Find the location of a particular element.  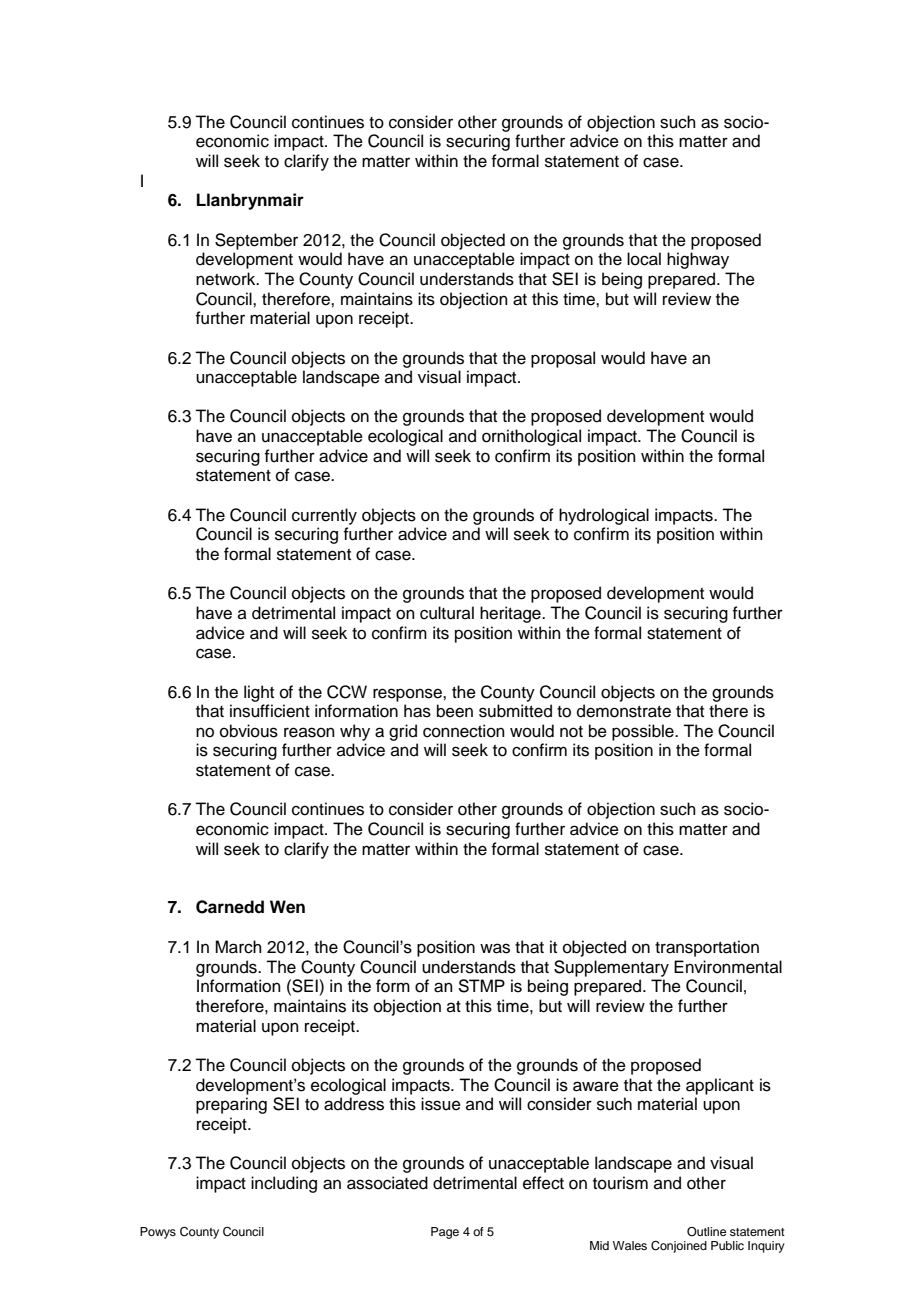

highway is located at coordinates (698, 260).
